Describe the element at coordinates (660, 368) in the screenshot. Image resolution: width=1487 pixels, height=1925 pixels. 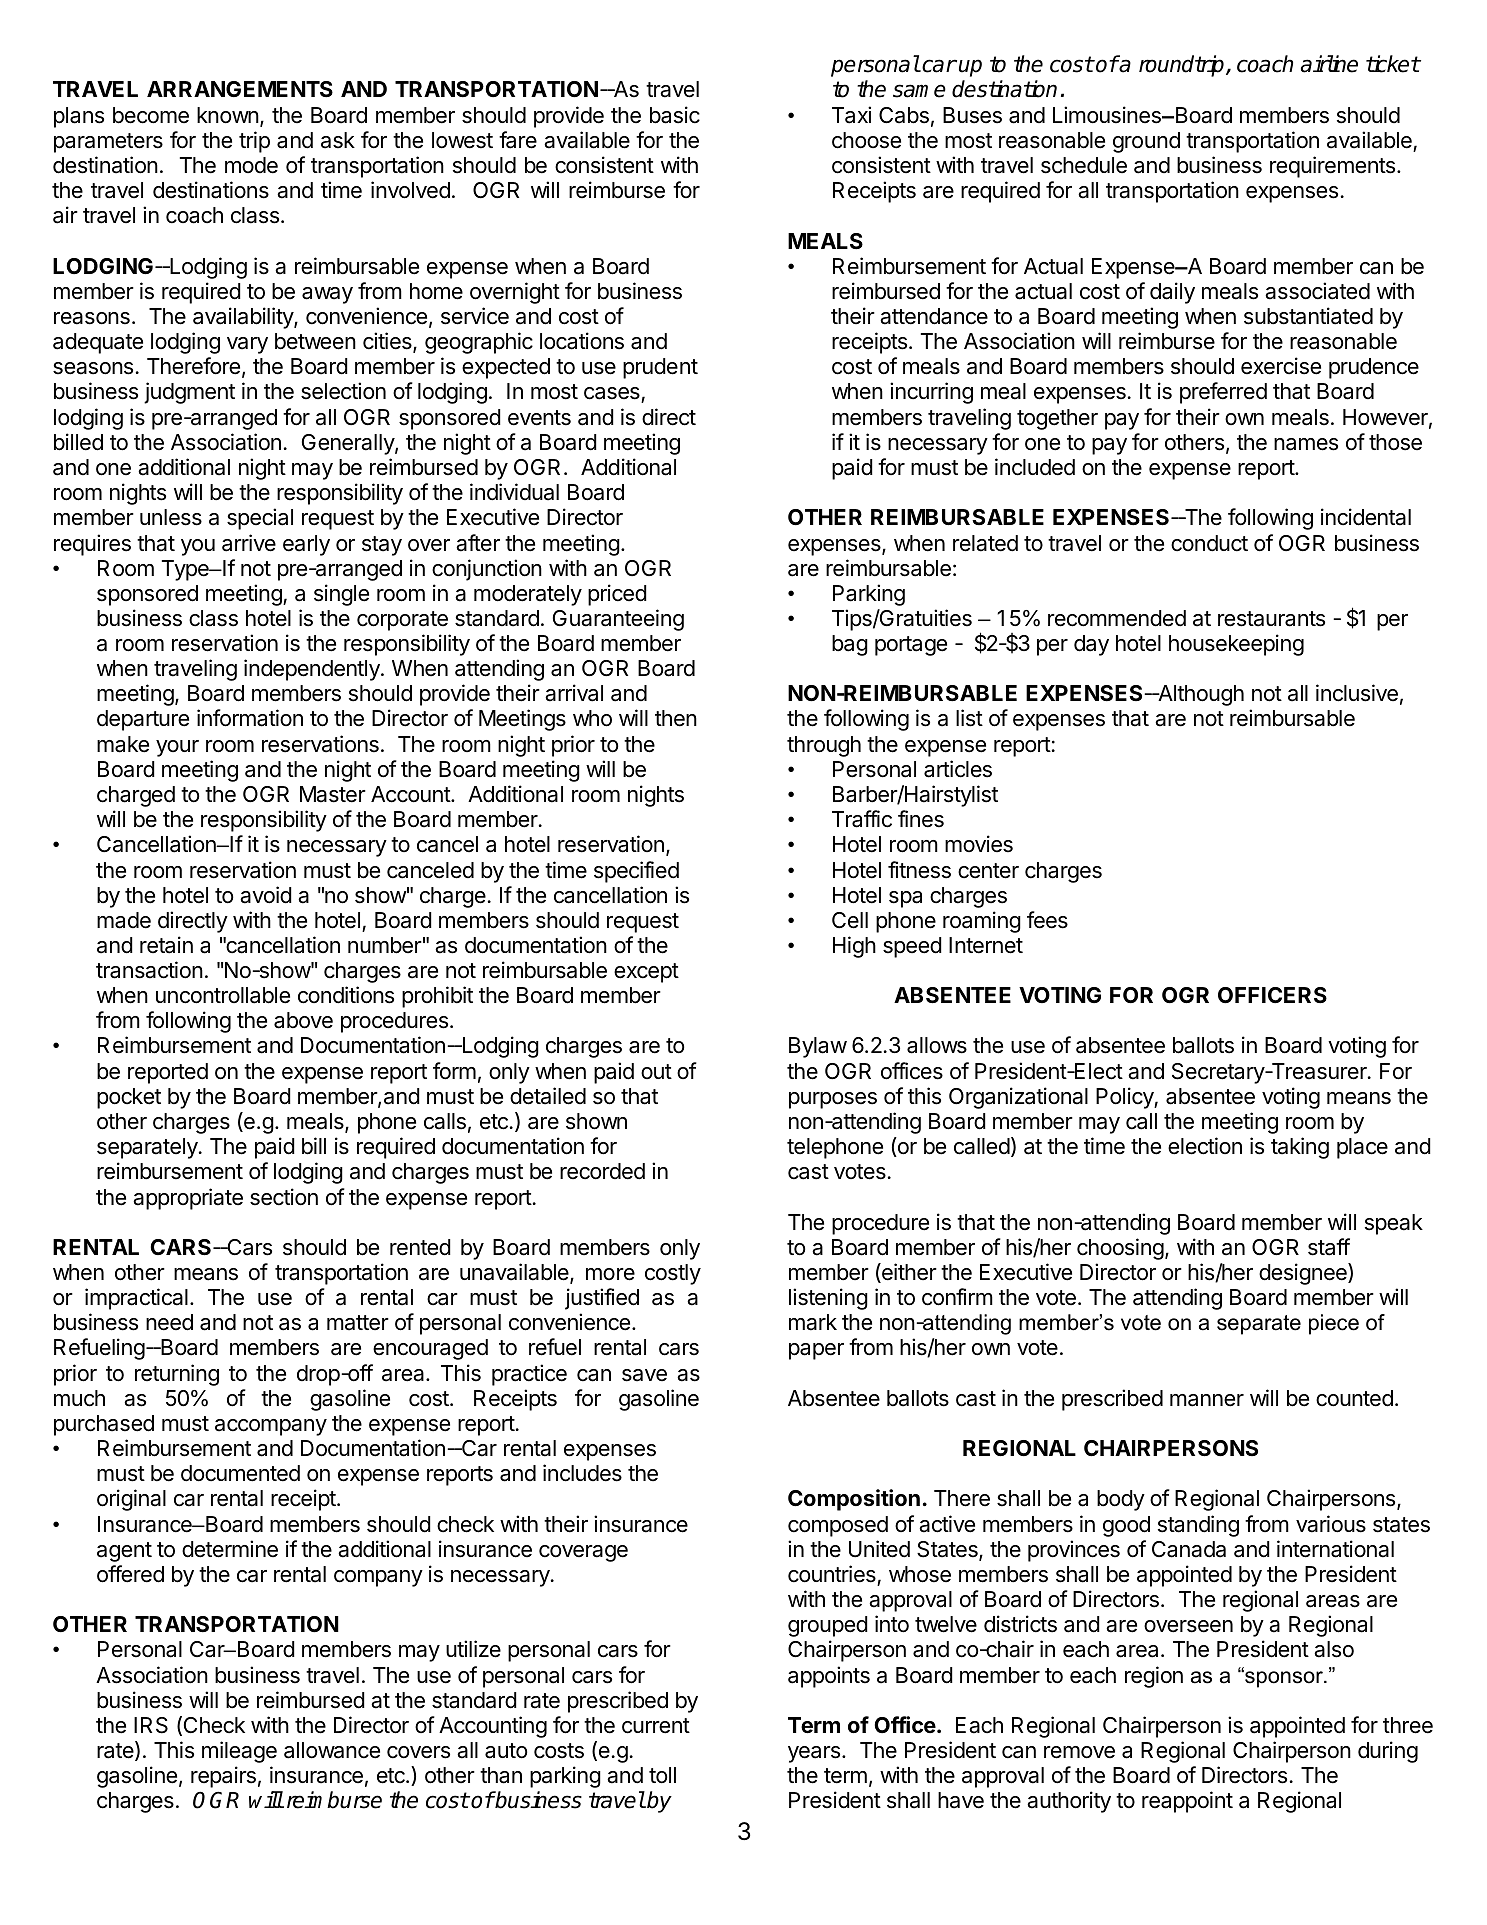
I see `prudent` at that location.
